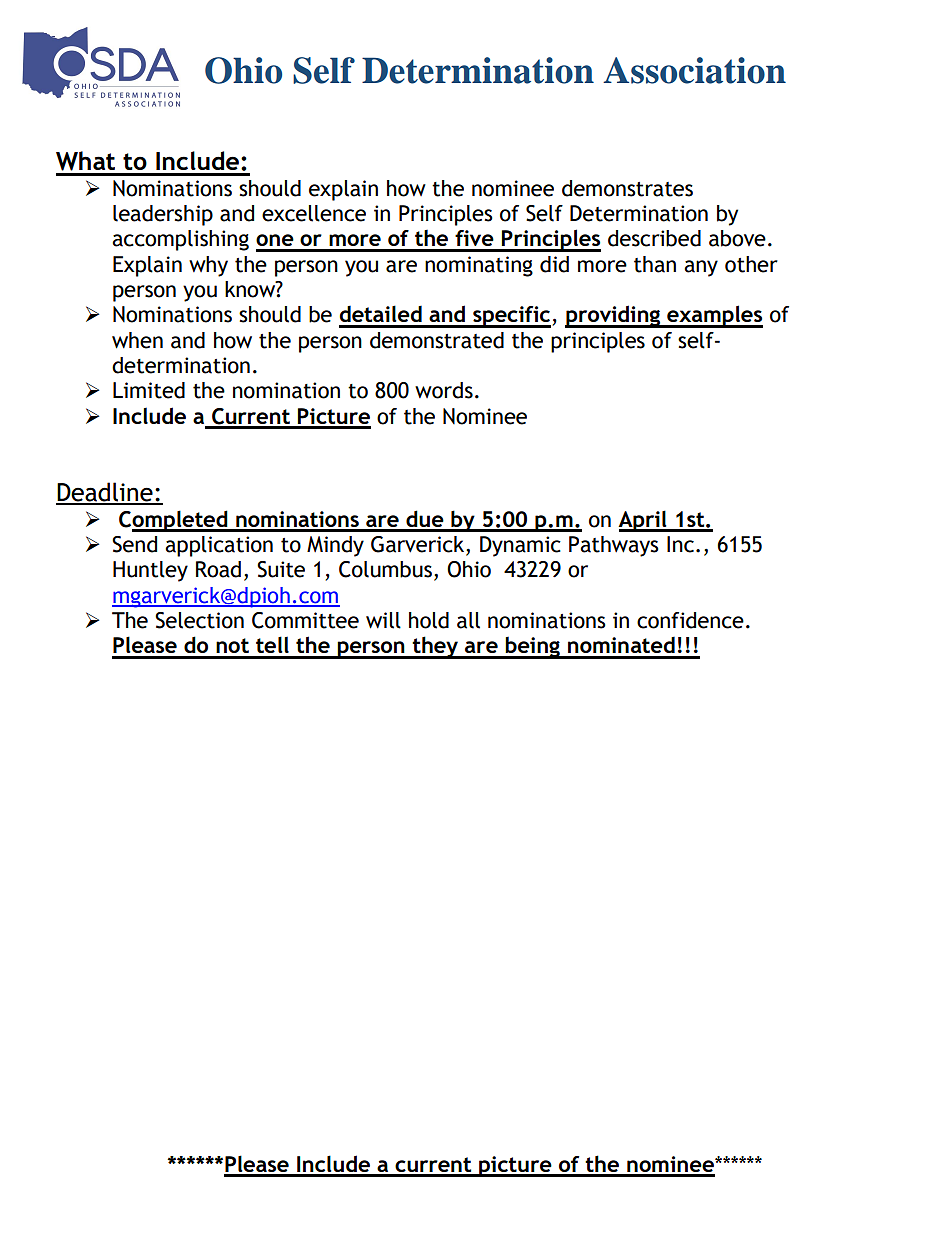 This screenshot has height=1233, width=952. What do you see at coordinates (479, 266) in the screenshot?
I see `nominating` at bounding box center [479, 266].
